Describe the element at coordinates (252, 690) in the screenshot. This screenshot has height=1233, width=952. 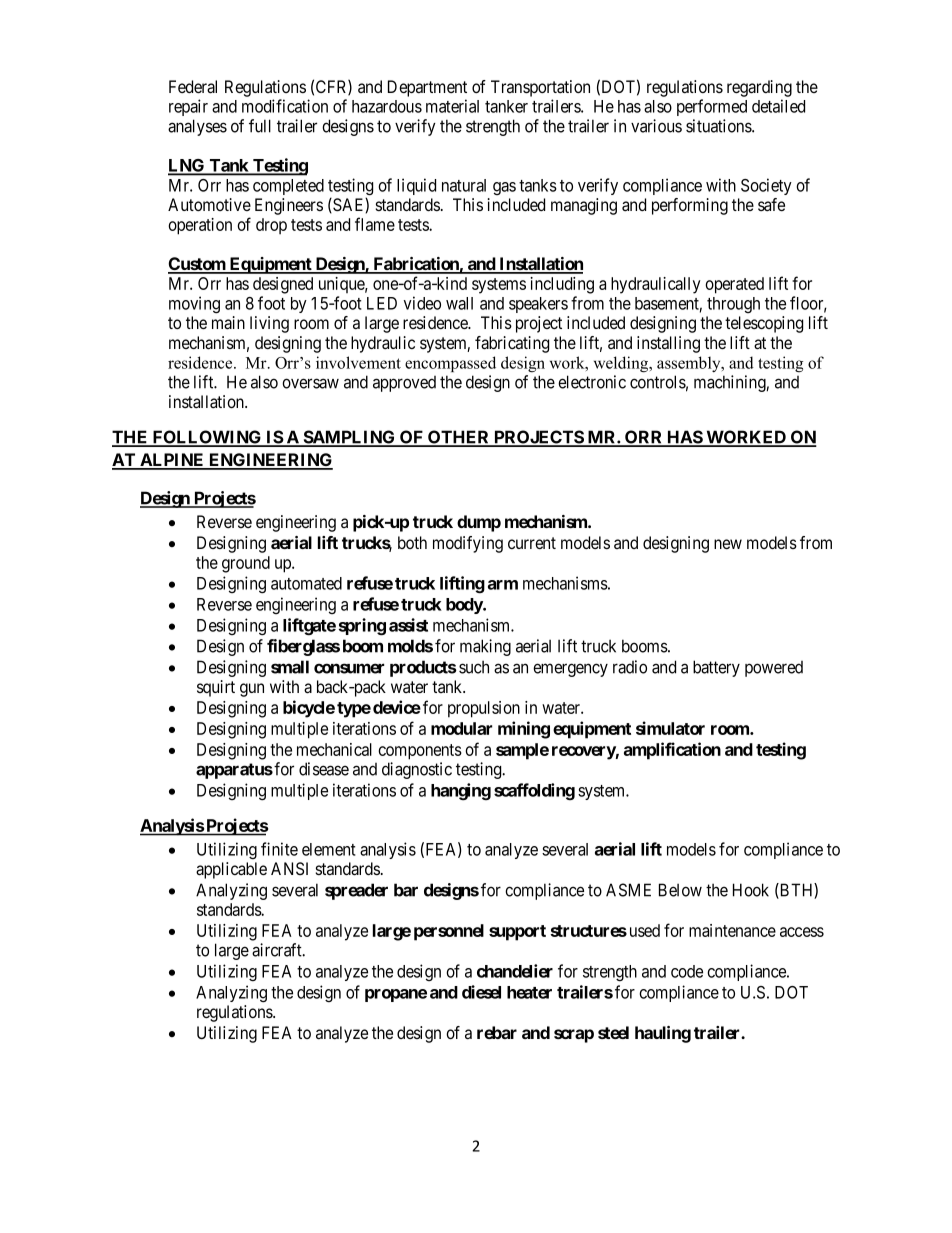
I see `gun` at that location.
